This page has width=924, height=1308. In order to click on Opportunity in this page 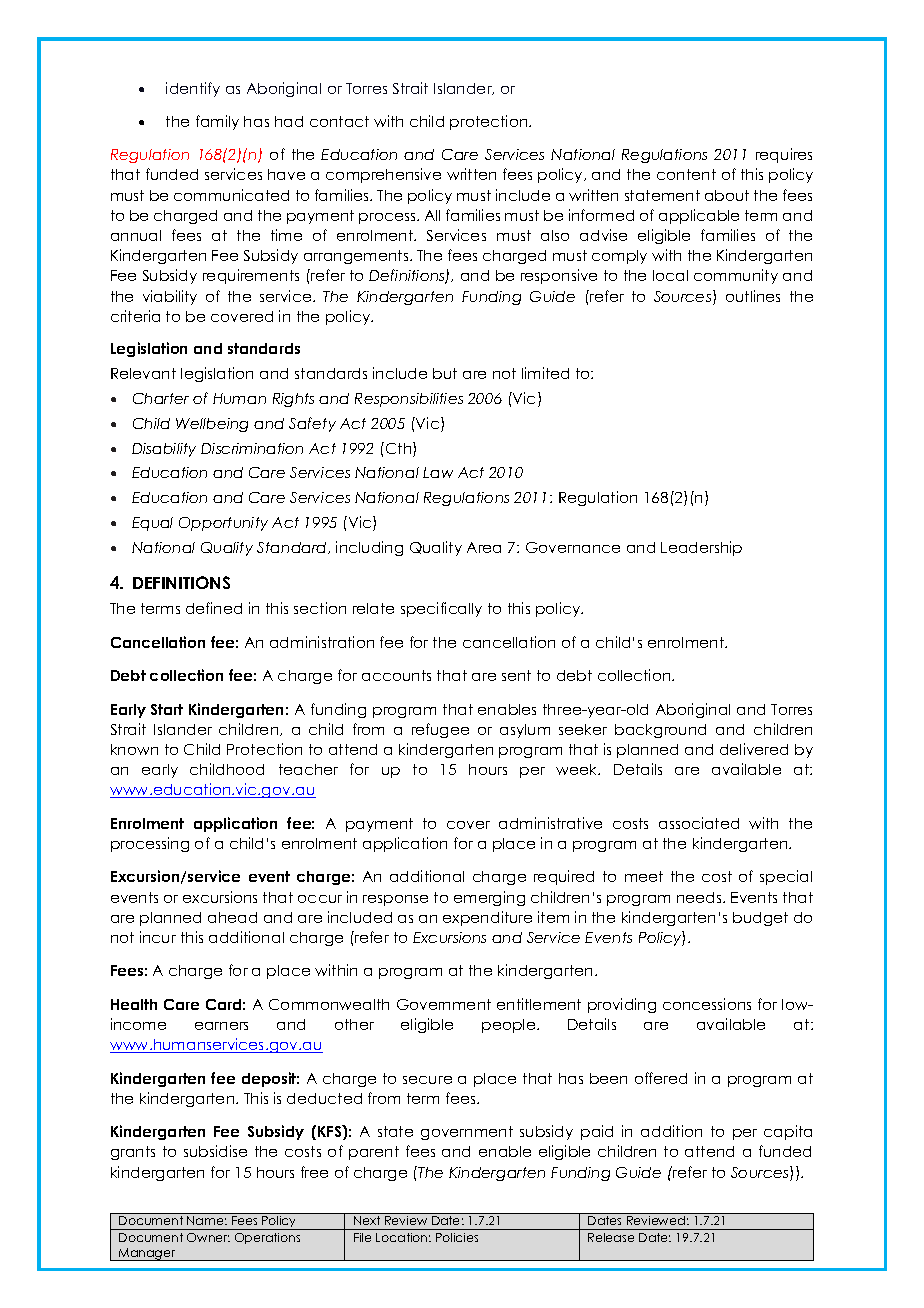, I will do `click(223, 524)`.
